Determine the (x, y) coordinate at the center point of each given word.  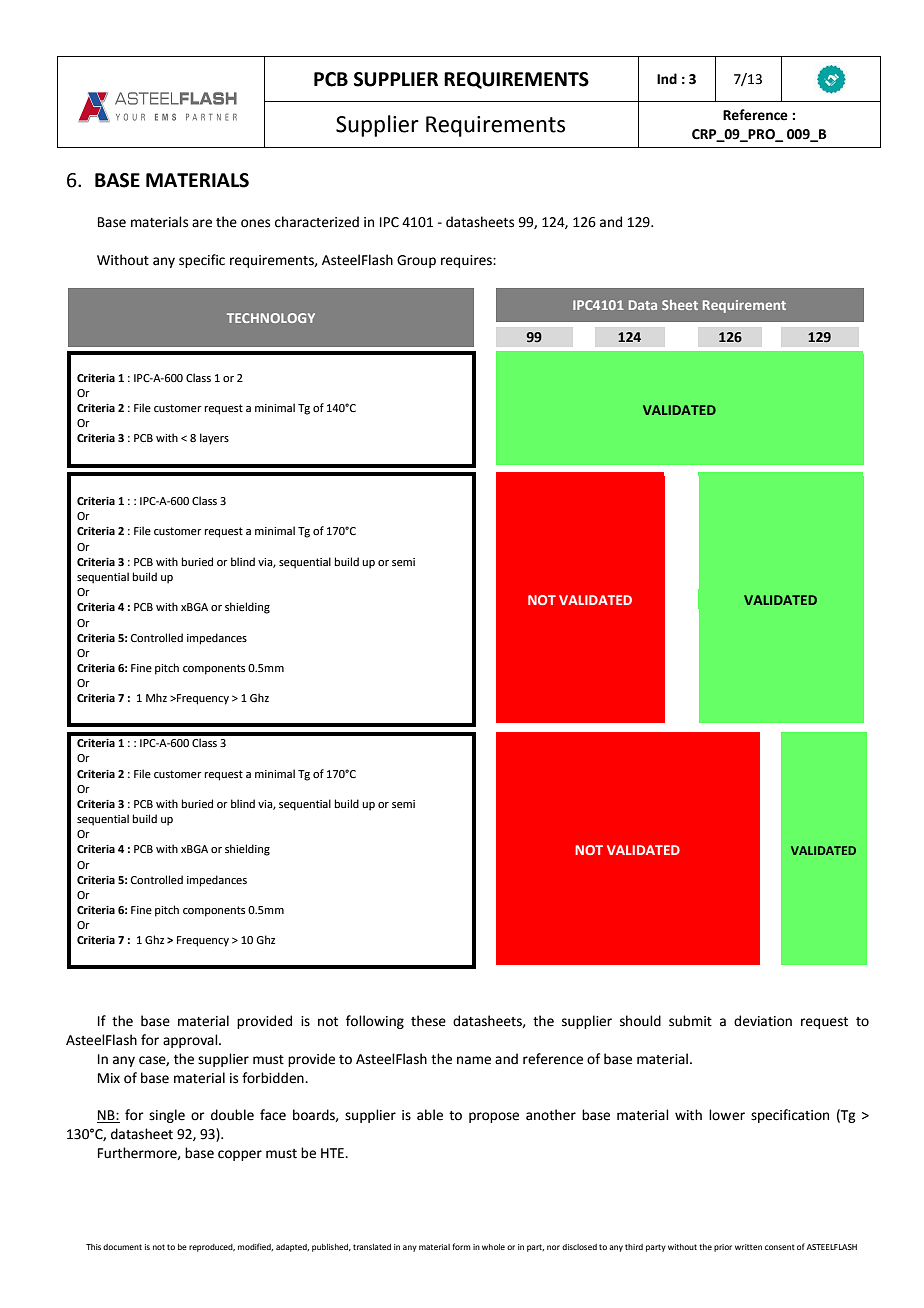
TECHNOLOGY (271, 318)
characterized (317, 222)
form (461, 1246)
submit (690, 1021)
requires (467, 261)
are (202, 223)
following (375, 1022)
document (122, 1247)
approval (191, 1041)
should (640, 1021)
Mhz (156, 697)
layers (214, 439)
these (428, 1021)
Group (416, 261)
